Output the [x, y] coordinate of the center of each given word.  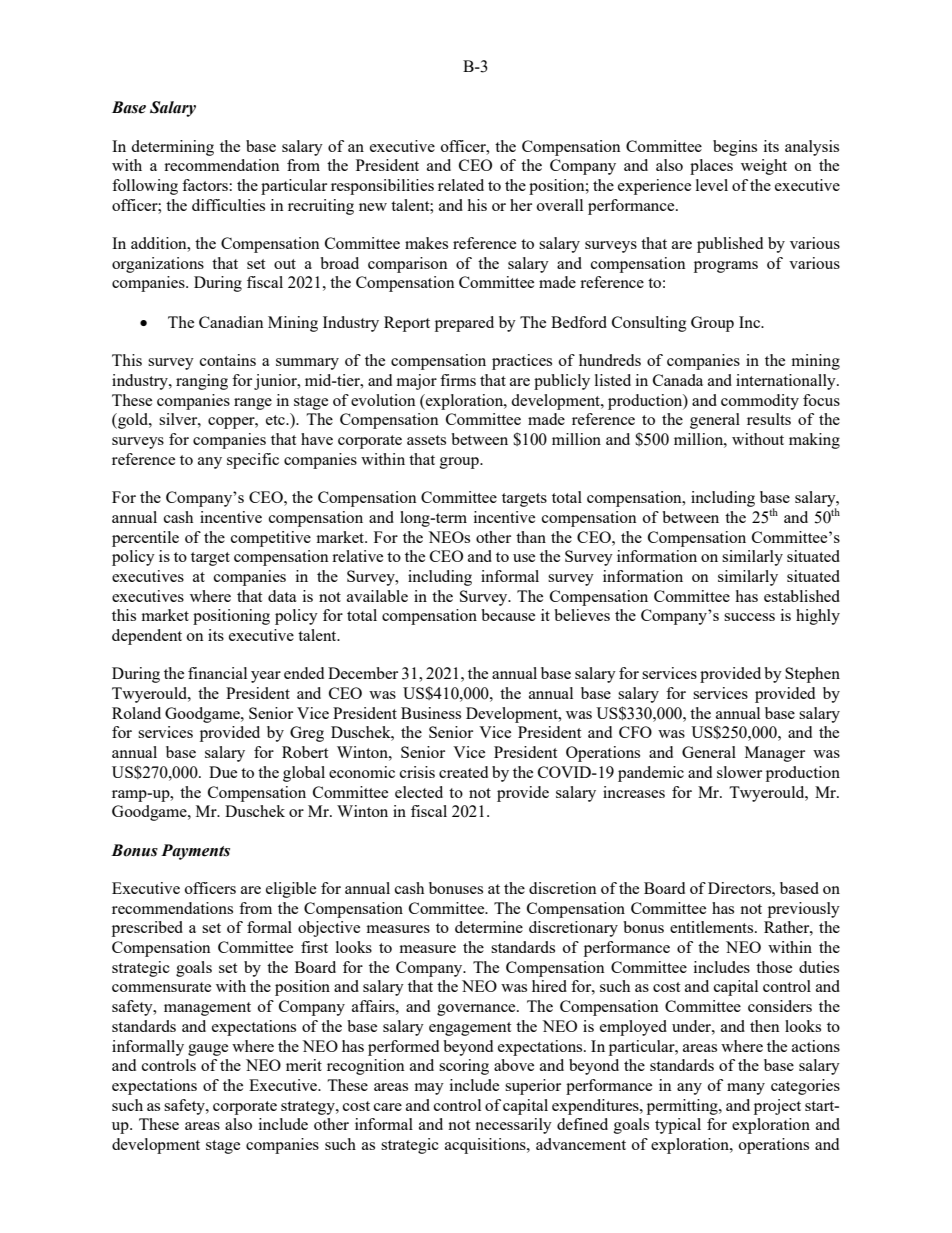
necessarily [513, 1126]
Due [223, 772]
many [746, 1089]
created [463, 772]
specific [253, 461]
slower [739, 772]
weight [764, 167]
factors [206, 185]
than [531, 537]
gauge [208, 1050]
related [461, 185]
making [814, 441]
